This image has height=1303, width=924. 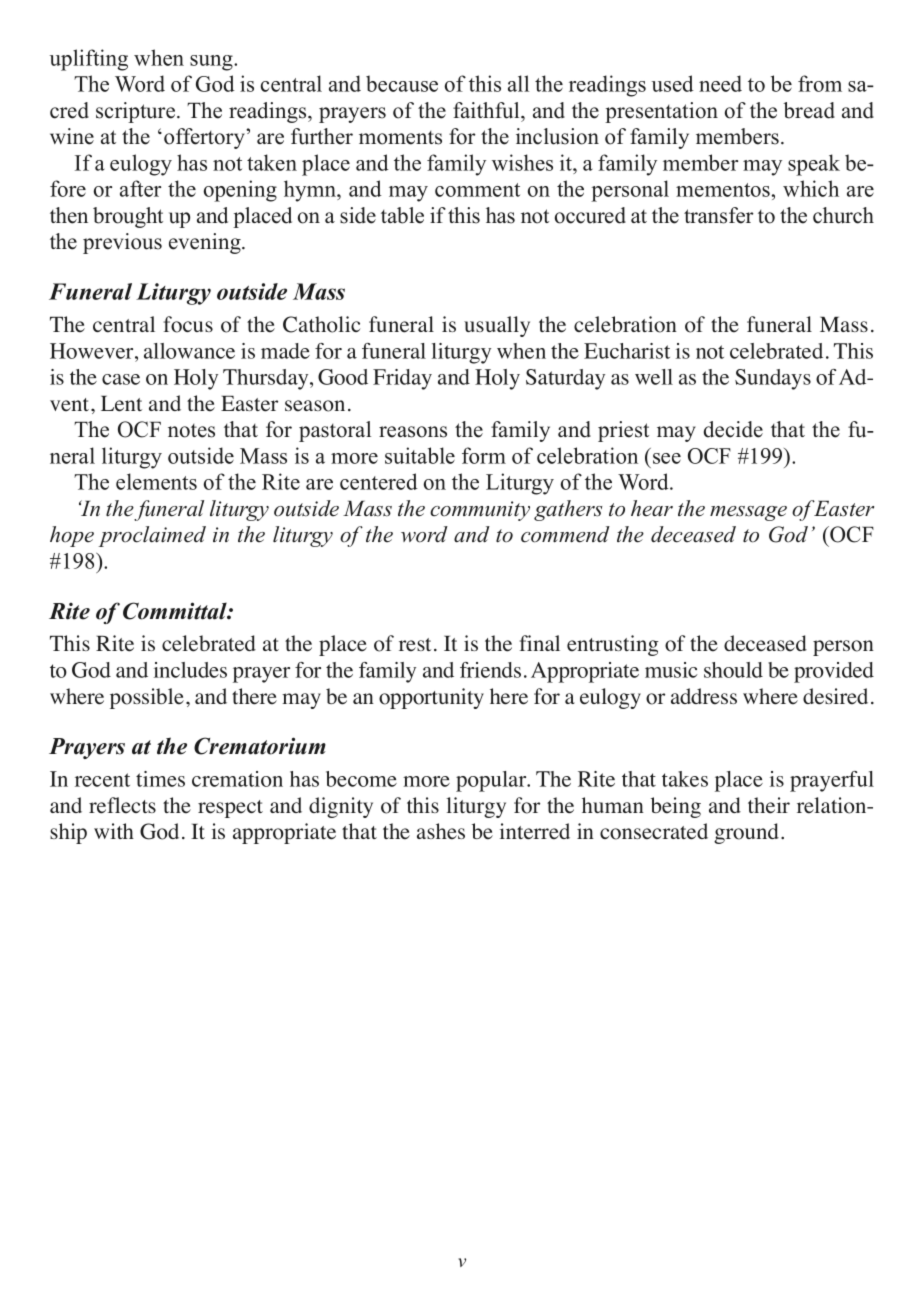 I want to click on uplifting, so click(x=89, y=60).
